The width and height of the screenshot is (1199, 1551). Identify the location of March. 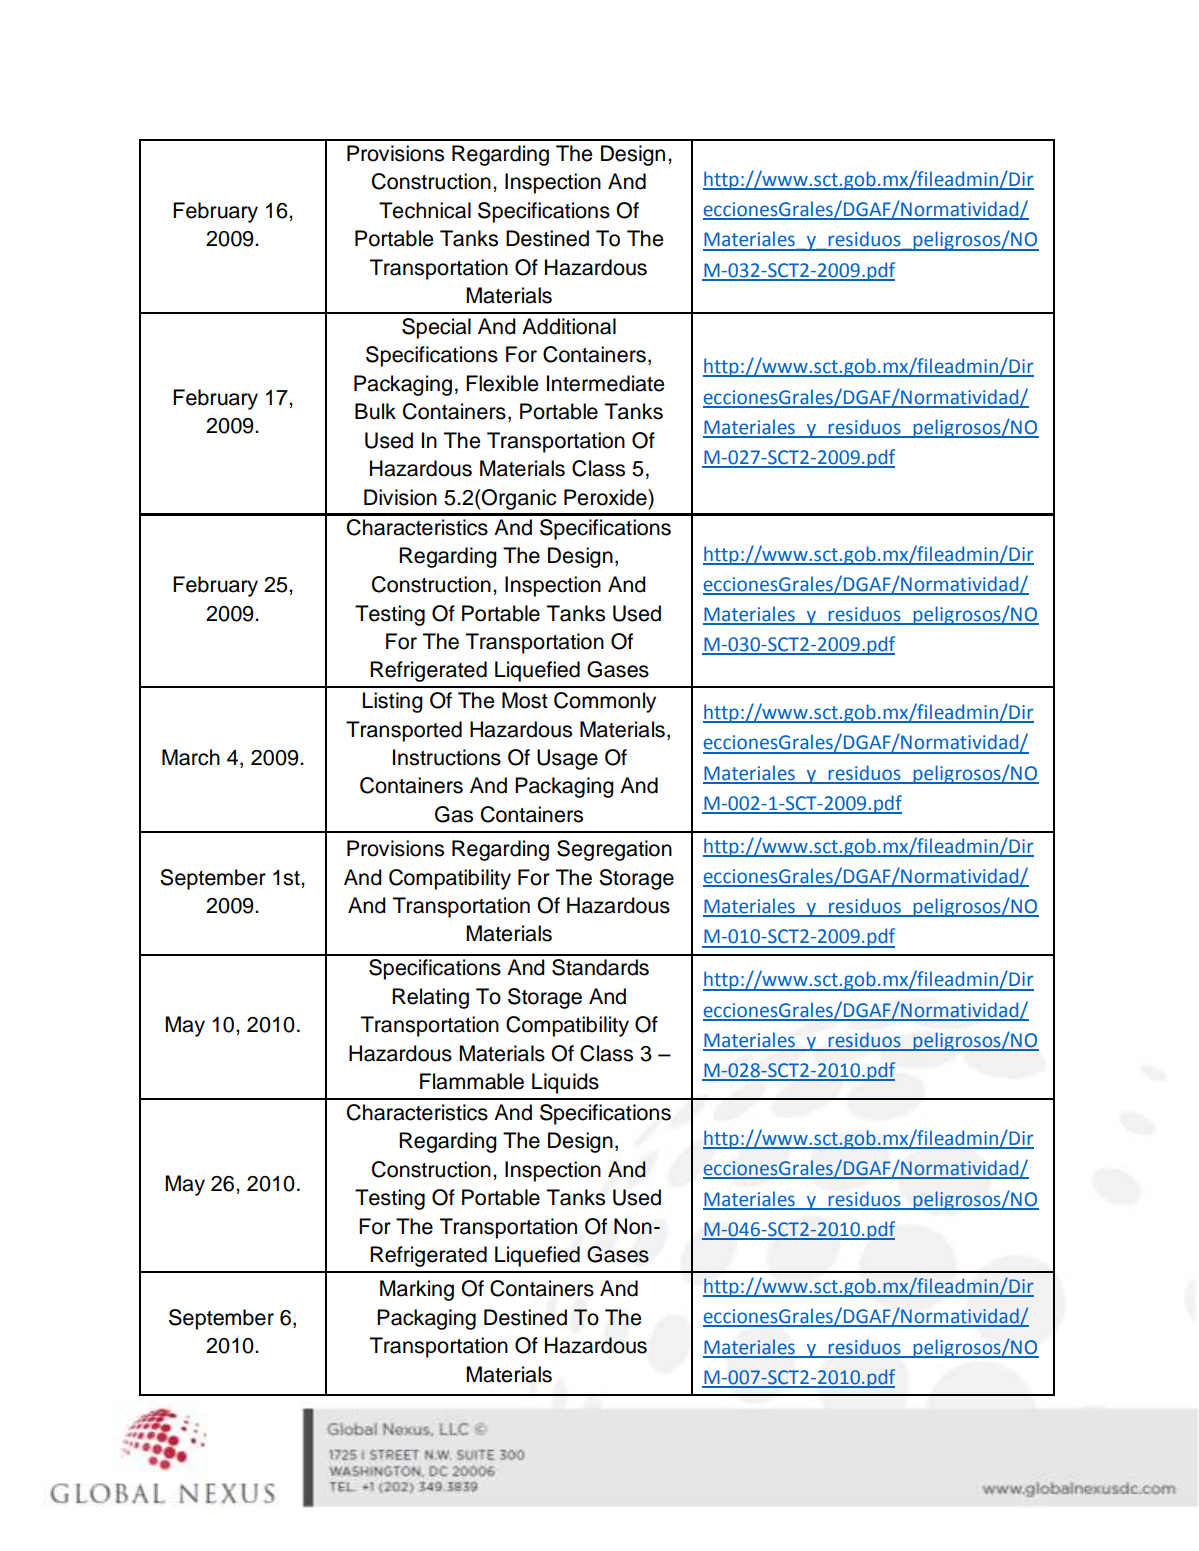
(191, 757).
